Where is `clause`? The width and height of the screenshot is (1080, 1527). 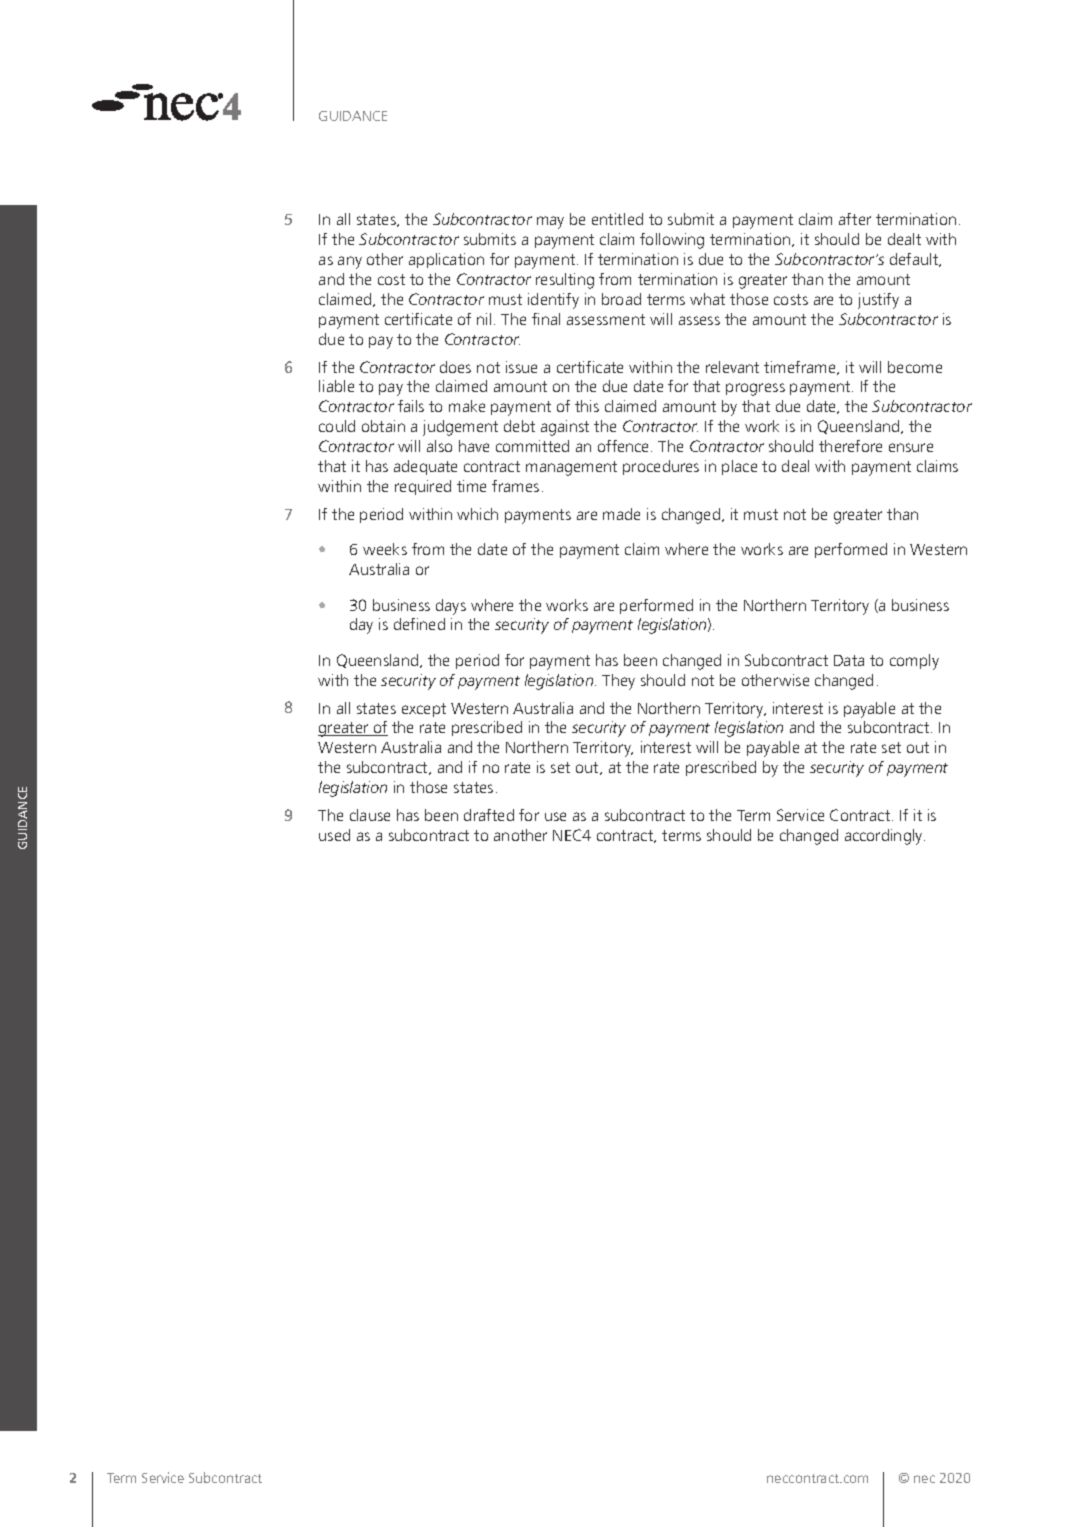 clause is located at coordinates (370, 815).
